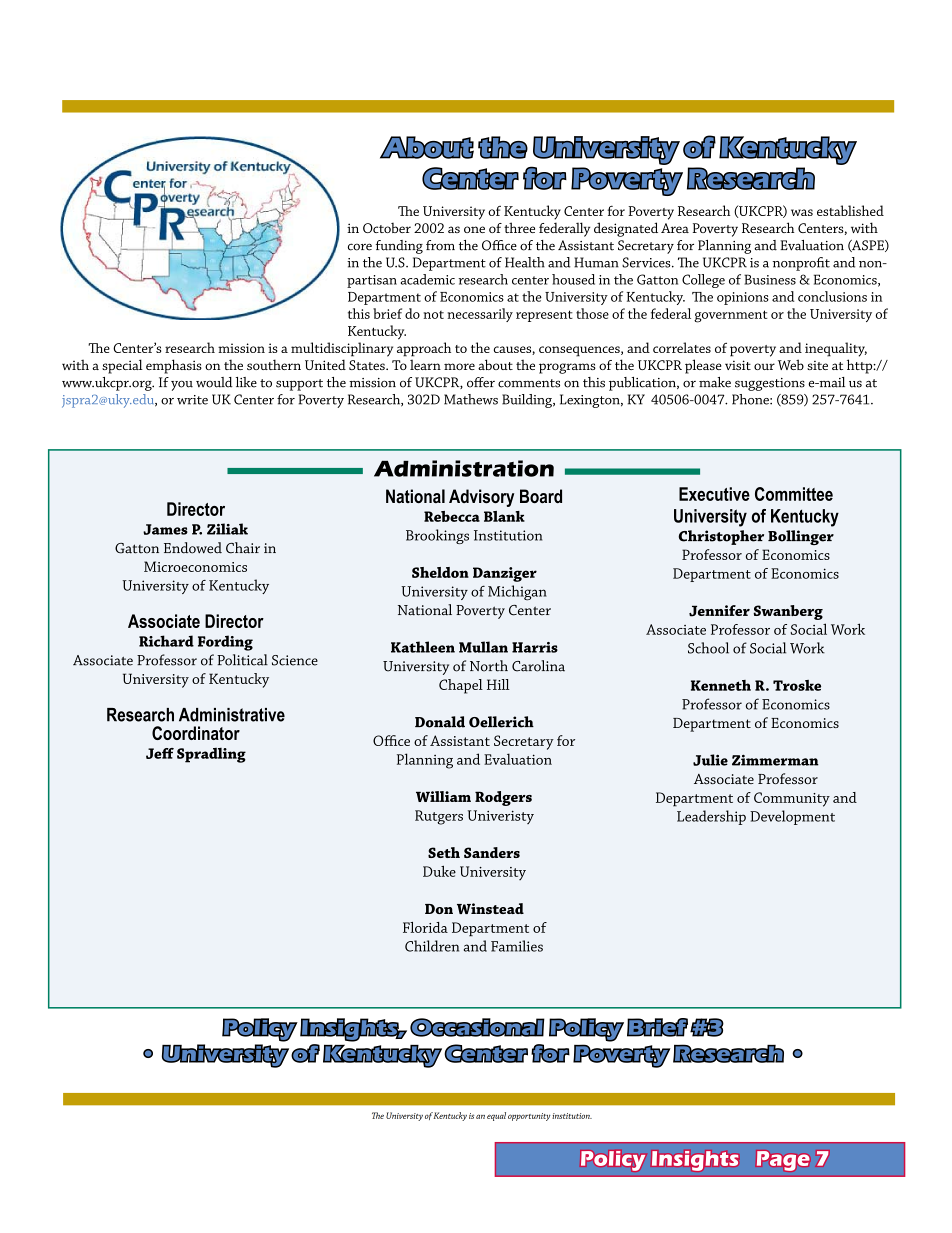  What do you see at coordinates (498, 684) in the page?
I see `Hill` at bounding box center [498, 684].
